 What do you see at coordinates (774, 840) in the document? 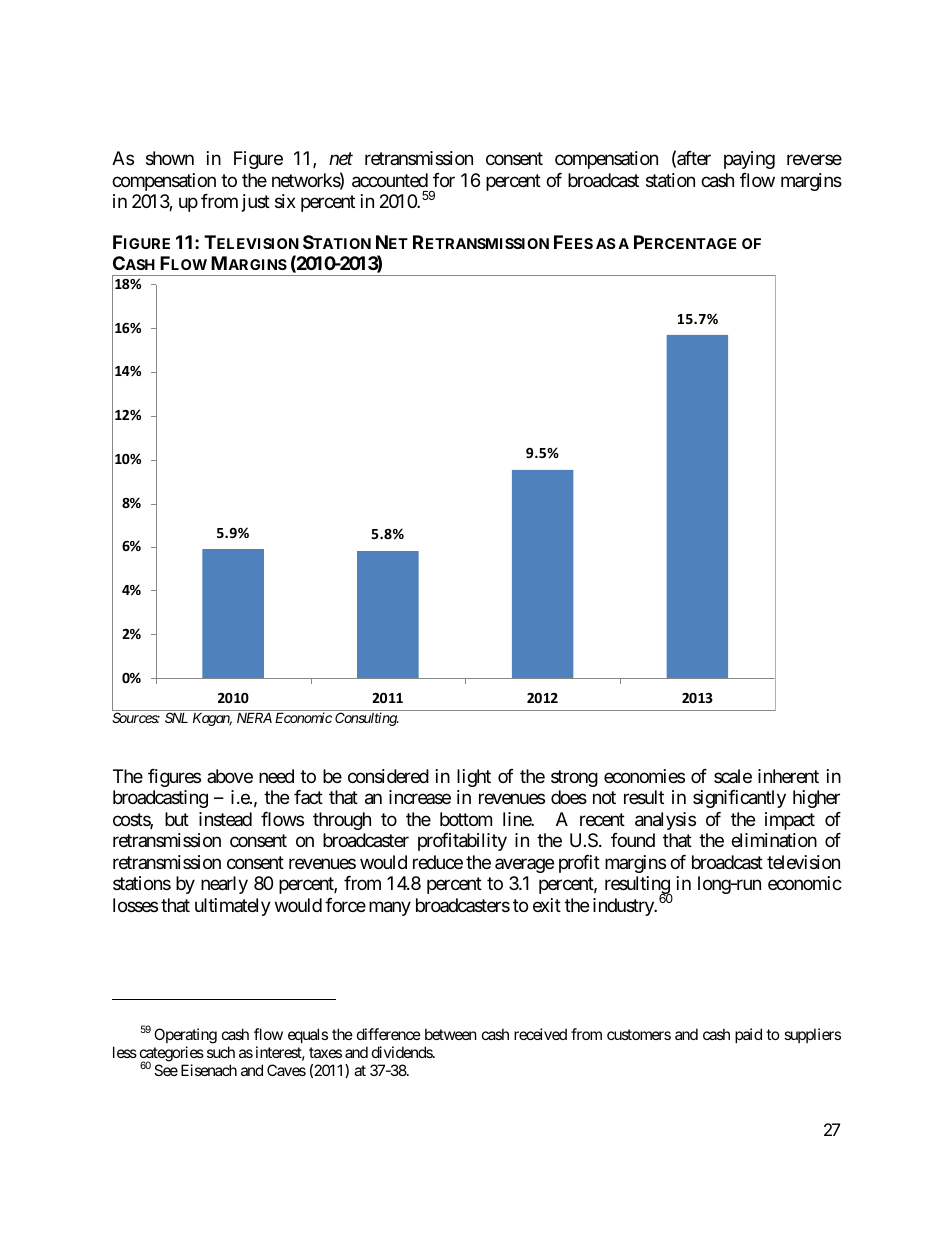
I see `elimination` at bounding box center [774, 840].
